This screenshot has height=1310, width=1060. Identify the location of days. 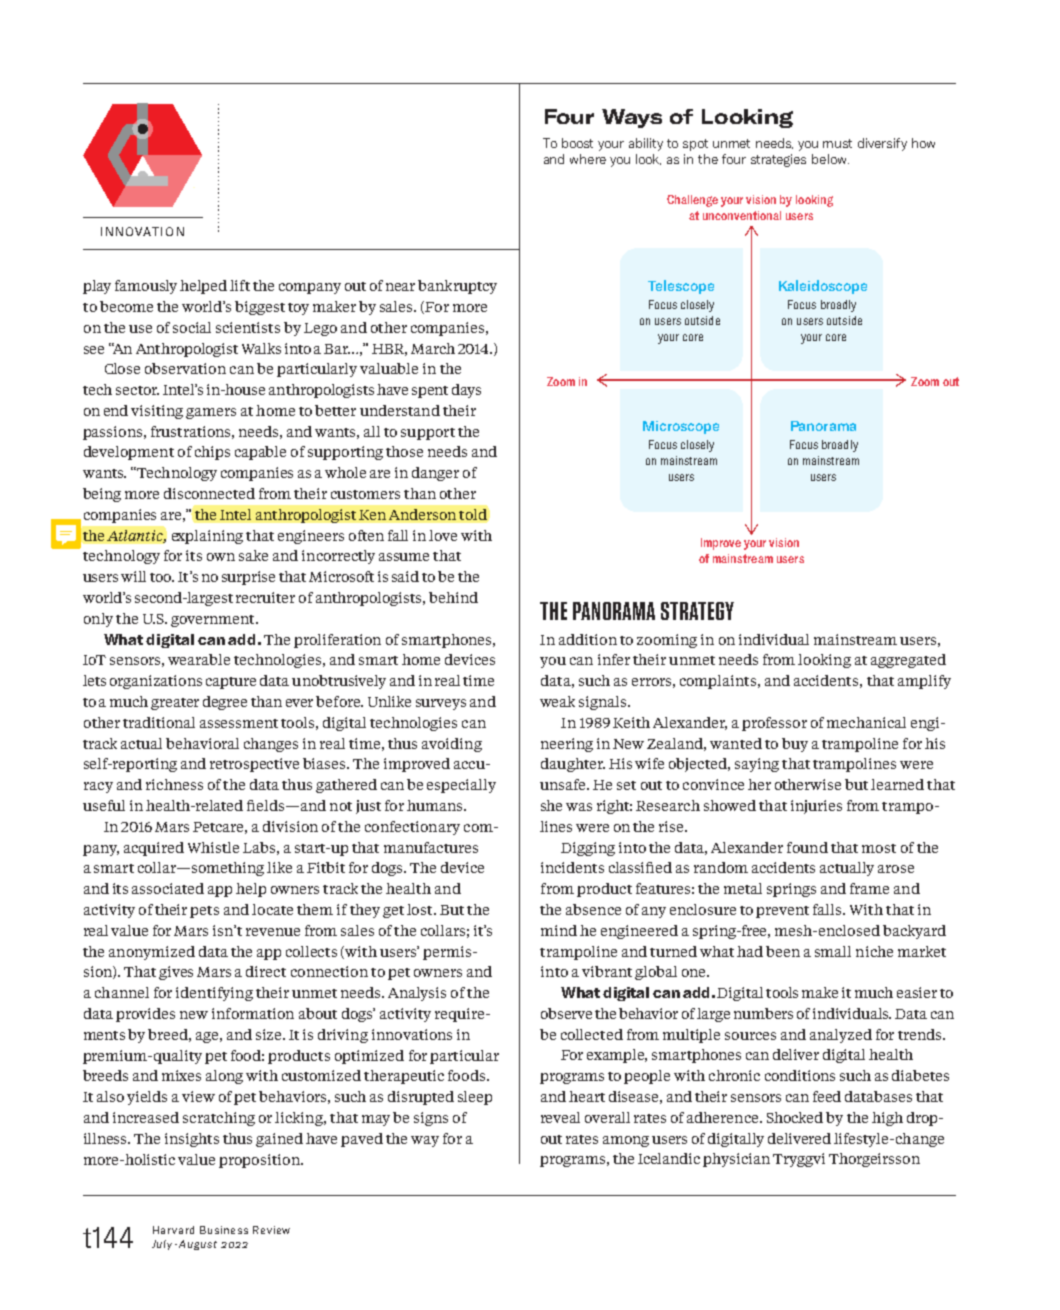
(466, 391).
